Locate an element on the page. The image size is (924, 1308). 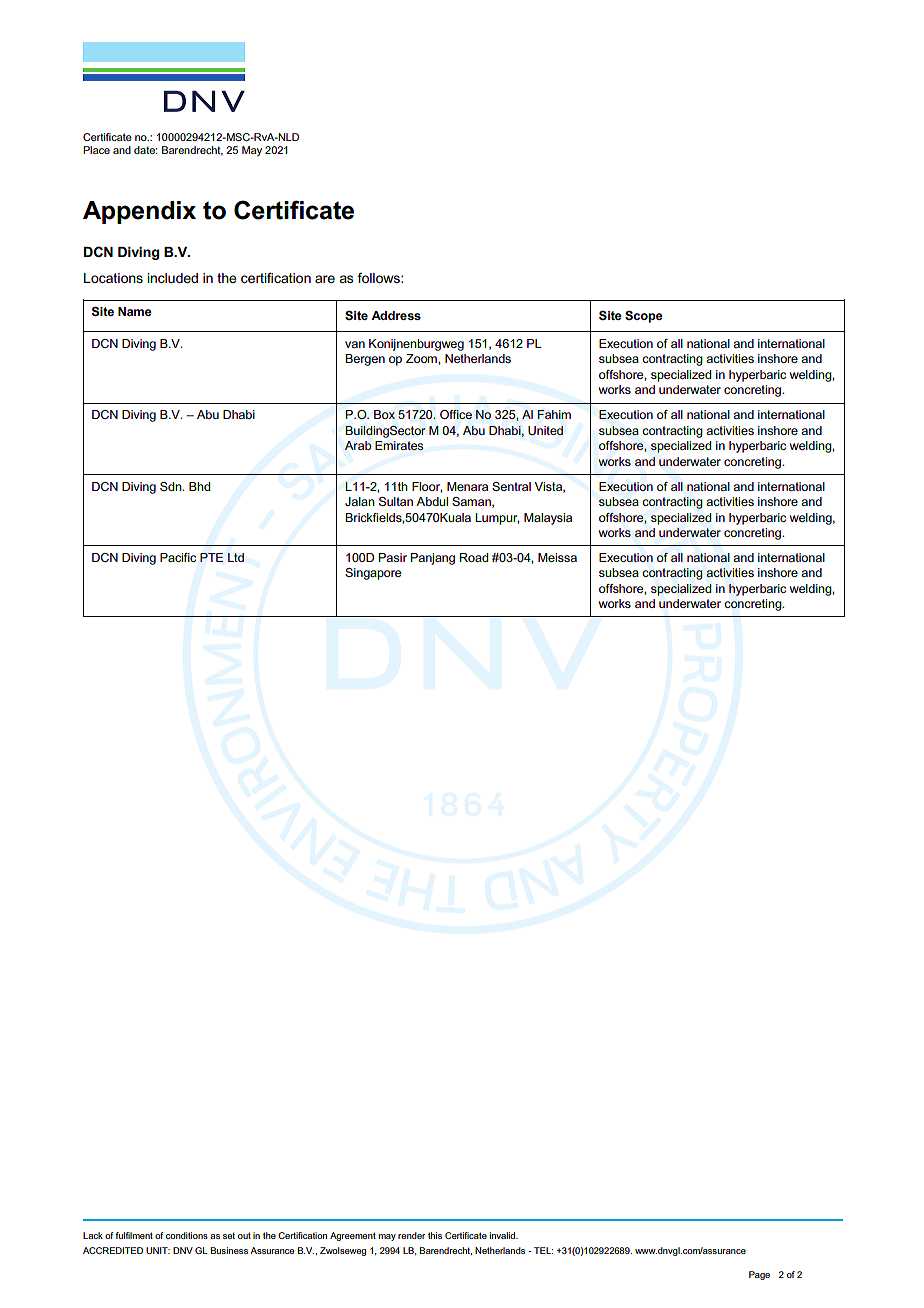
this is located at coordinates (435, 1235).
